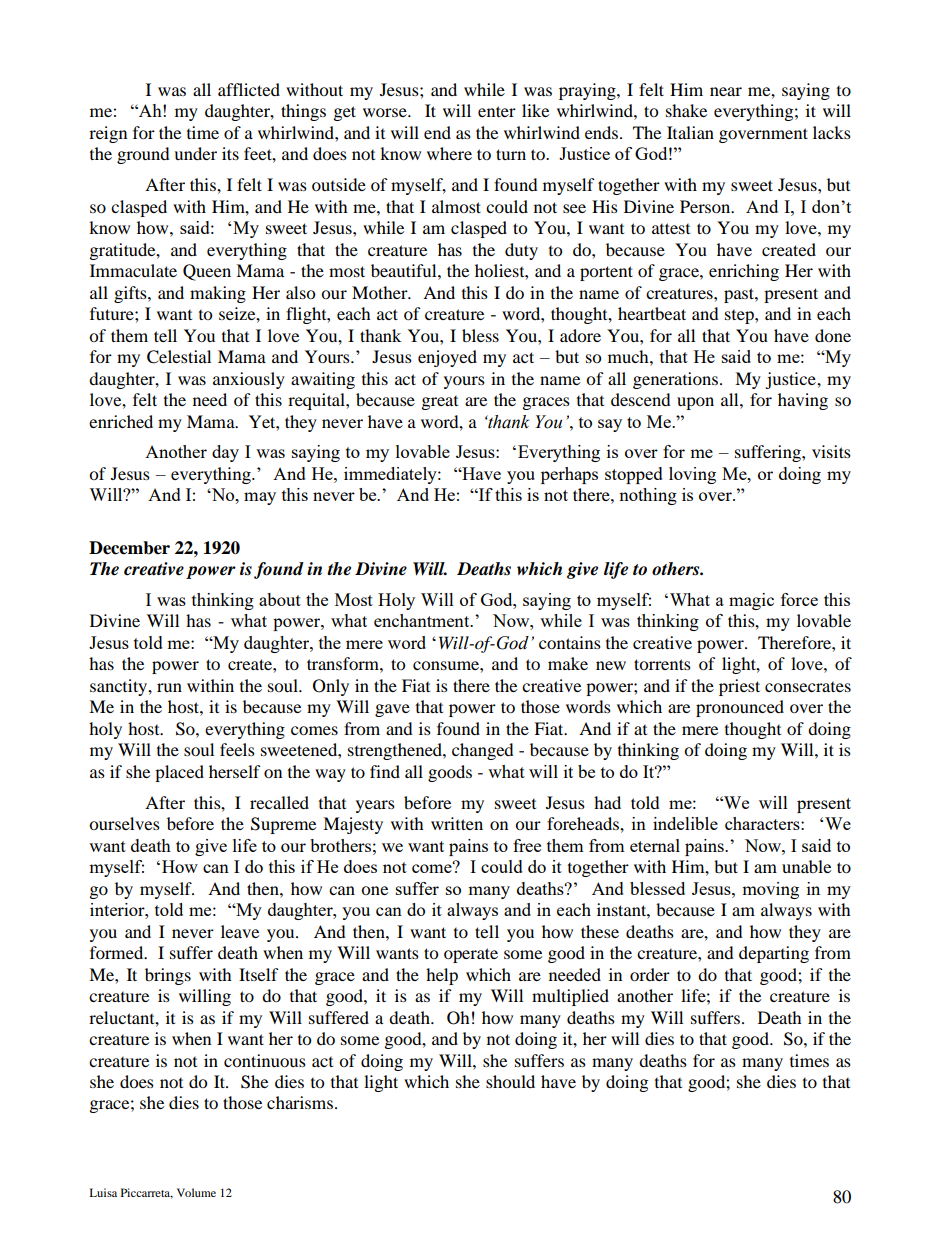 This page has height=1233, width=952. I want to click on enter, so click(497, 111).
